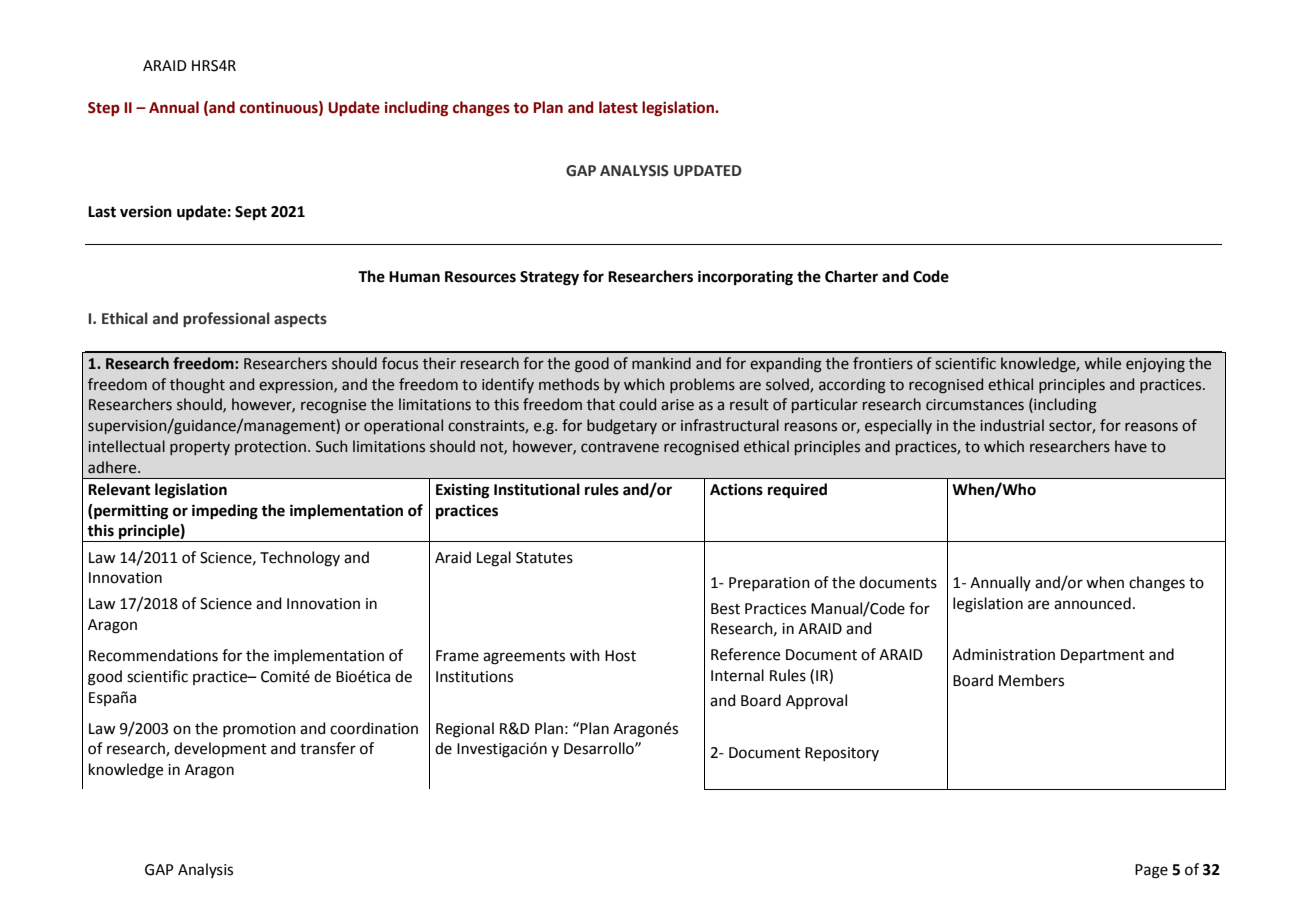 The image size is (1308, 924). Describe the element at coordinates (225, 512) in the screenshot. I see `impeding` at that location.
